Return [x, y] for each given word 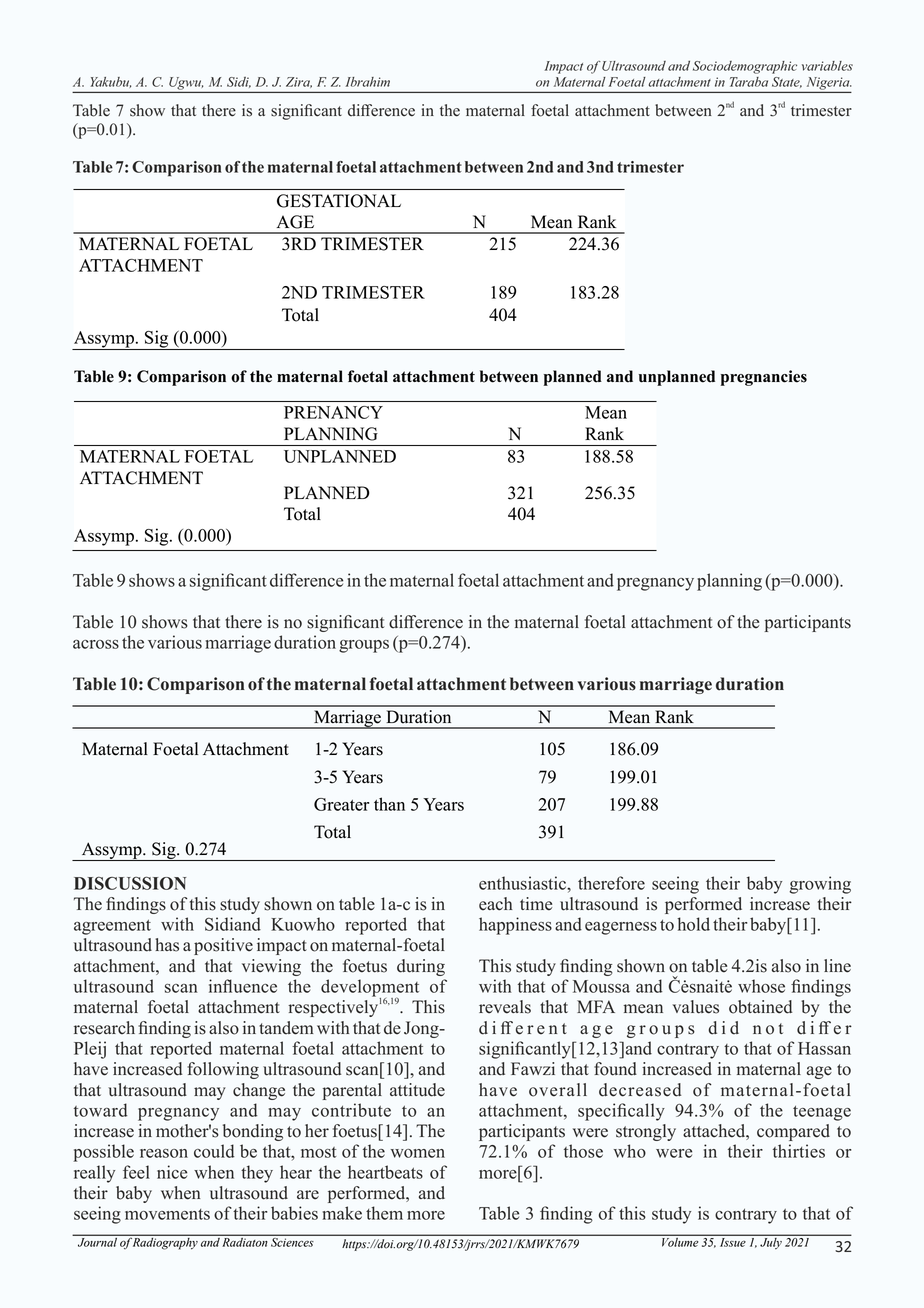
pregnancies [764, 378]
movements [167, 1214]
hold [693, 924]
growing [820, 885]
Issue [732, 1242]
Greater [341, 804]
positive [223, 946]
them [384, 1213]
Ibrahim [367, 82]
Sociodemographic [745, 67]
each [495, 904]
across [96, 644]
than [389, 804]
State [787, 82]
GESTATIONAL [339, 201]
